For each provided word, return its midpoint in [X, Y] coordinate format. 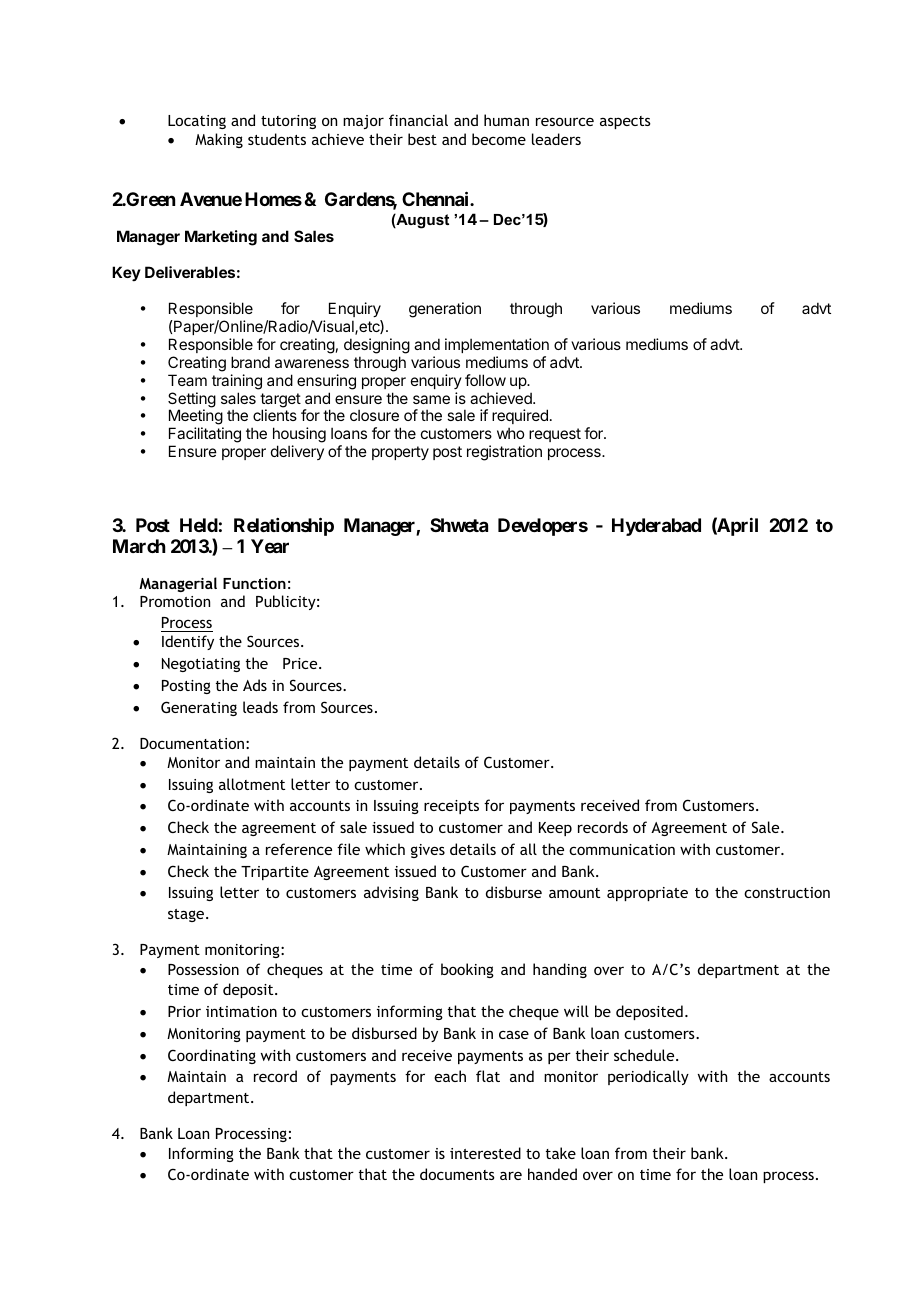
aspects [625, 122]
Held [199, 525]
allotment [252, 784]
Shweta [459, 525]
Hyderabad [656, 527]
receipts [451, 807]
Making [219, 140]
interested [485, 1153]
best [422, 139]
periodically [648, 1077]
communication [622, 849]
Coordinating [212, 1056]
